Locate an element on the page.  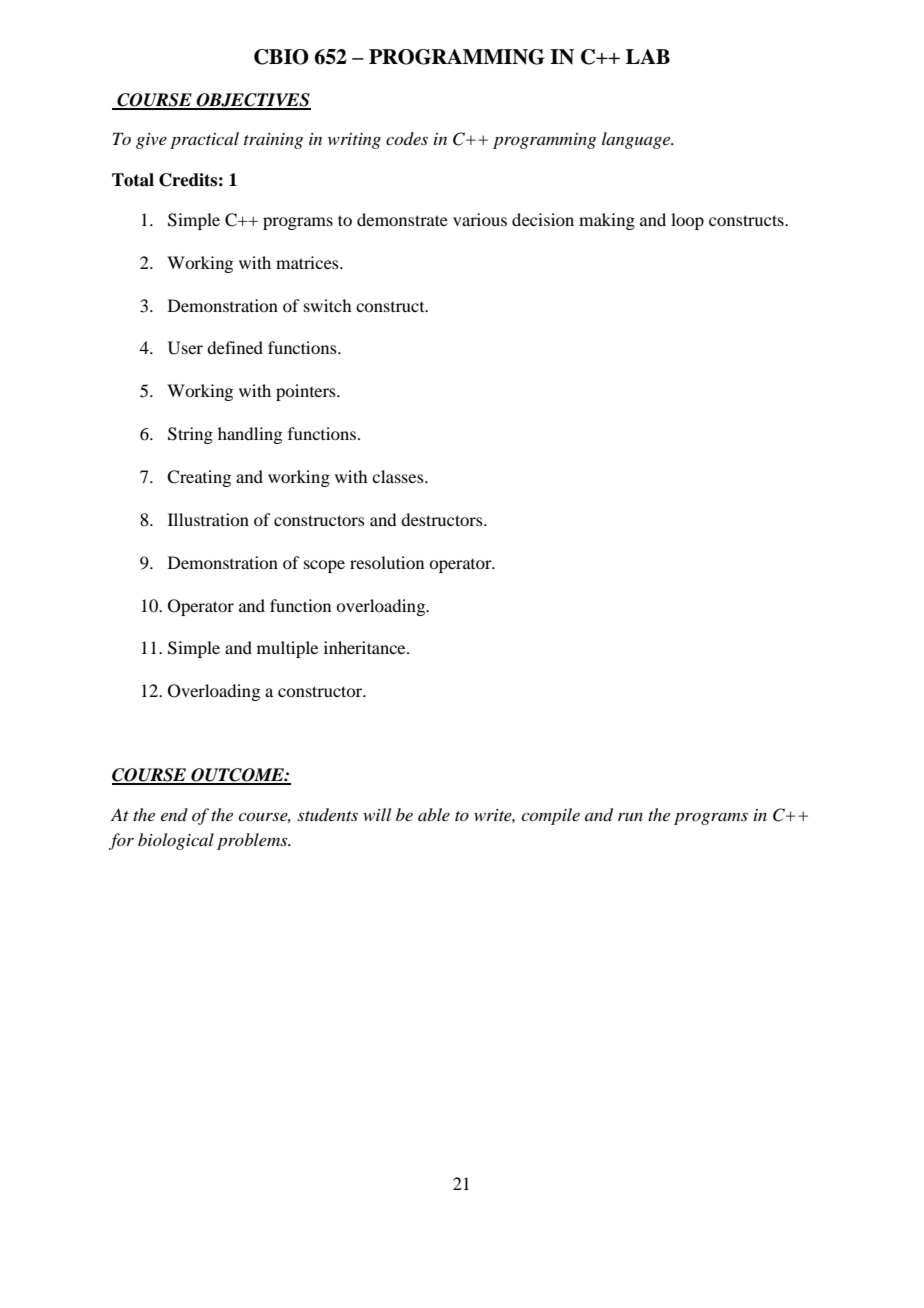
destructors is located at coordinates (443, 519).
